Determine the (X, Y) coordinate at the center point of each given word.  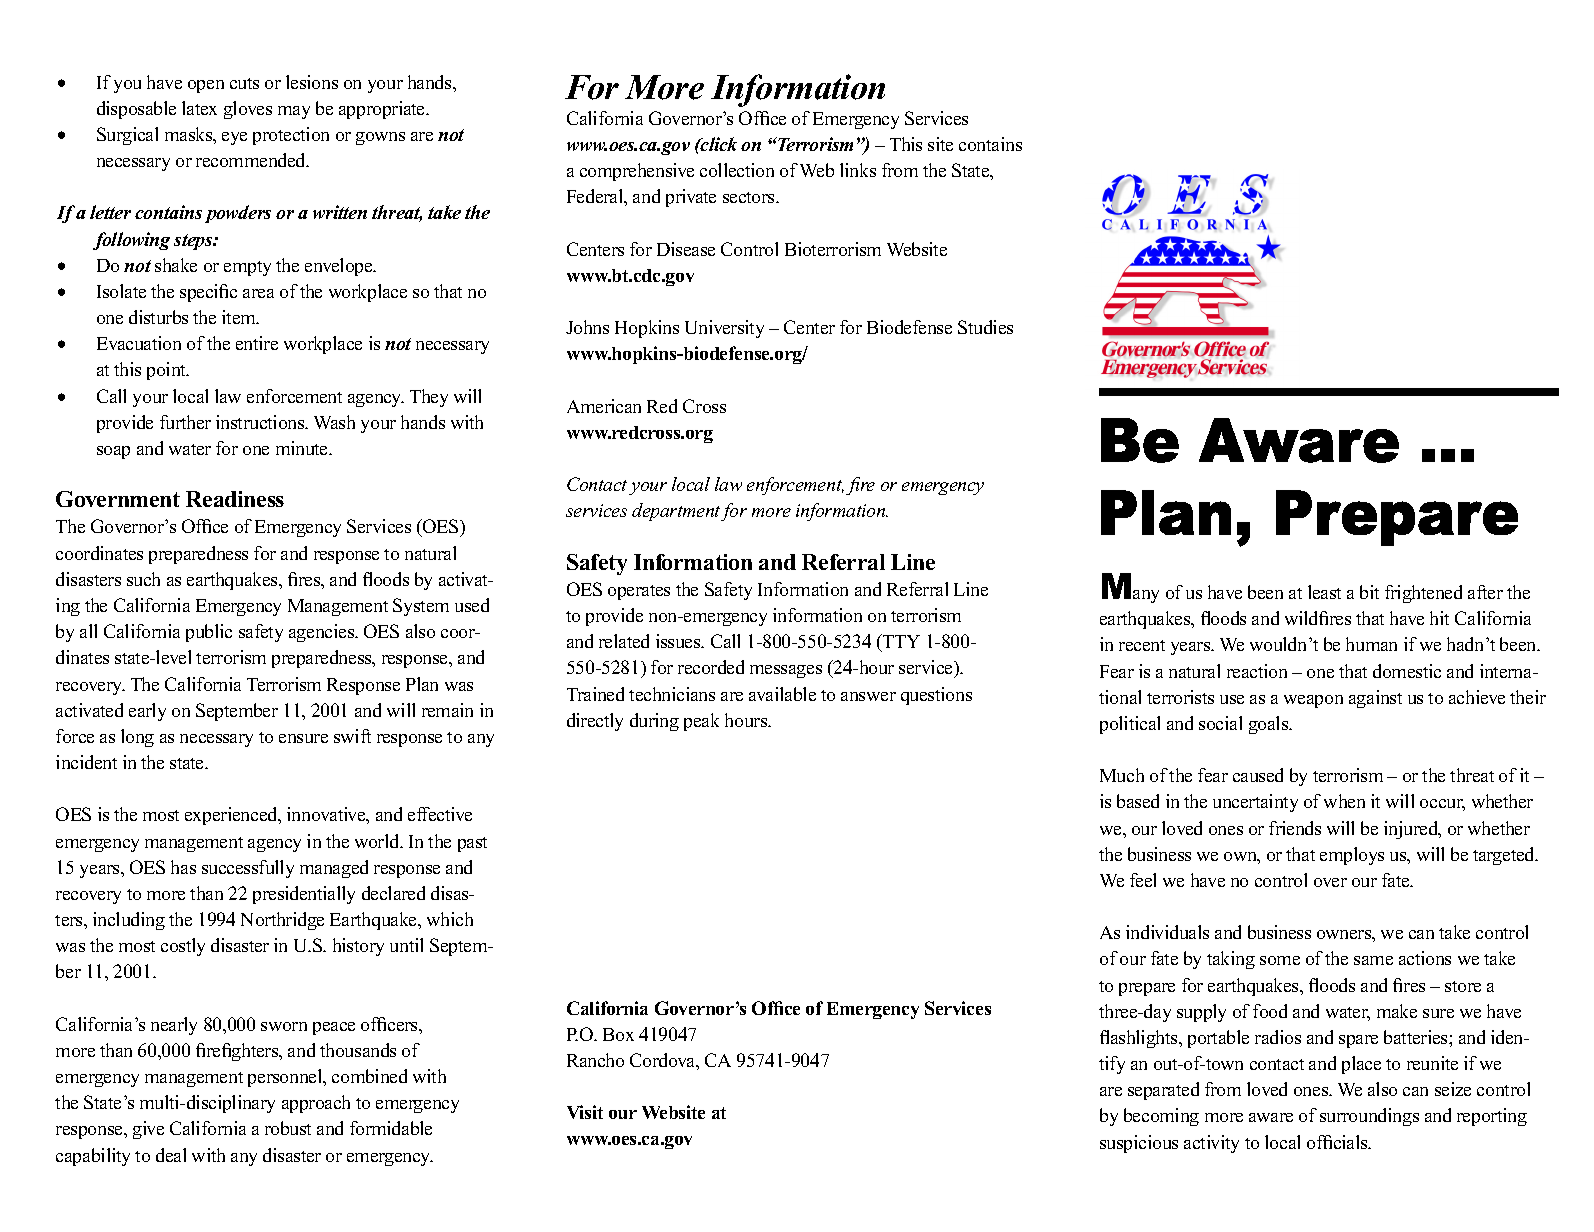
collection (737, 170)
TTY (900, 641)
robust (288, 1128)
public (209, 633)
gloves (248, 110)
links (858, 170)
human (1371, 644)
